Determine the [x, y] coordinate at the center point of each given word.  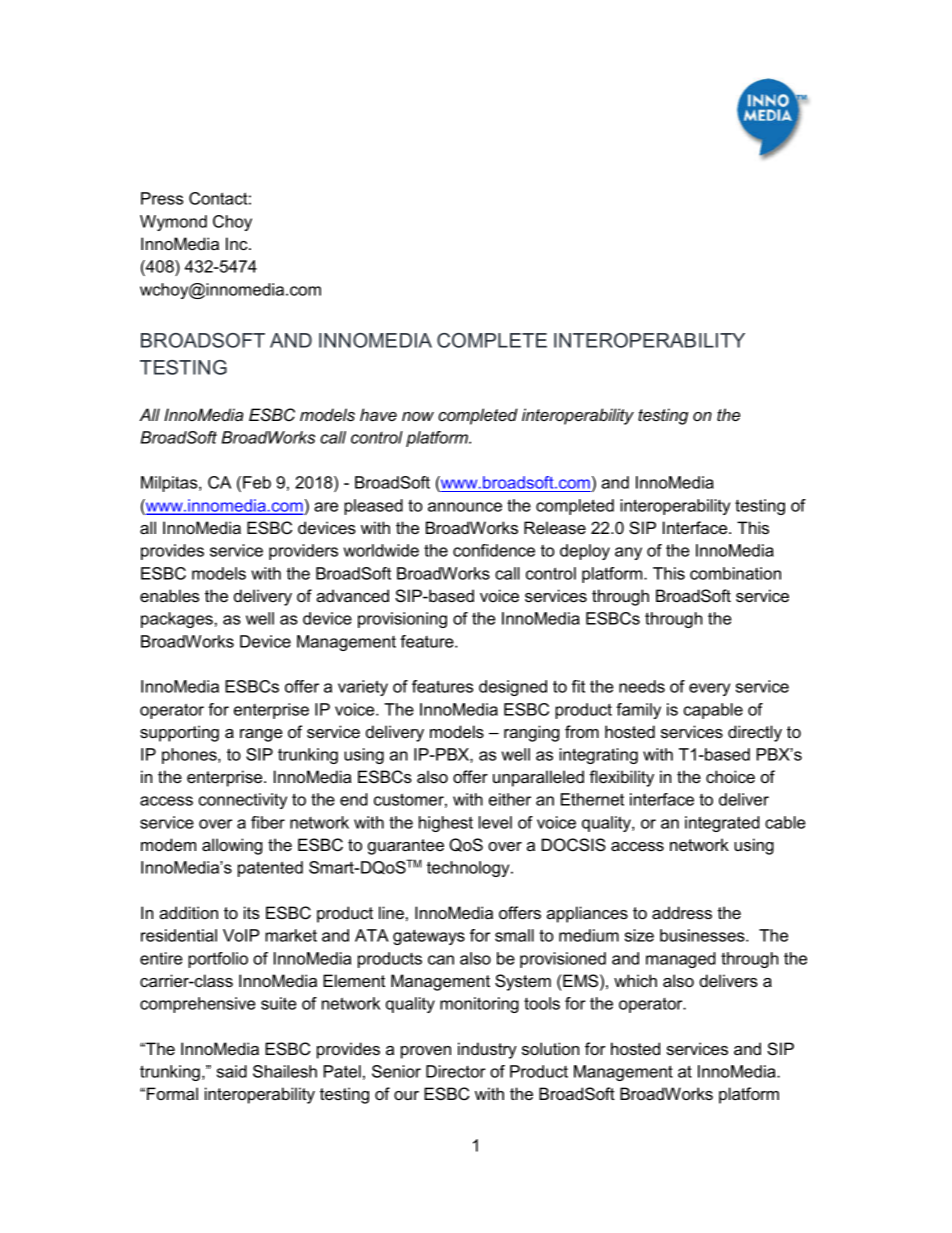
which [635, 980]
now [418, 416]
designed [513, 688]
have [378, 414]
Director [456, 1071]
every [709, 689]
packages [177, 620]
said [232, 1071]
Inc [238, 243]
